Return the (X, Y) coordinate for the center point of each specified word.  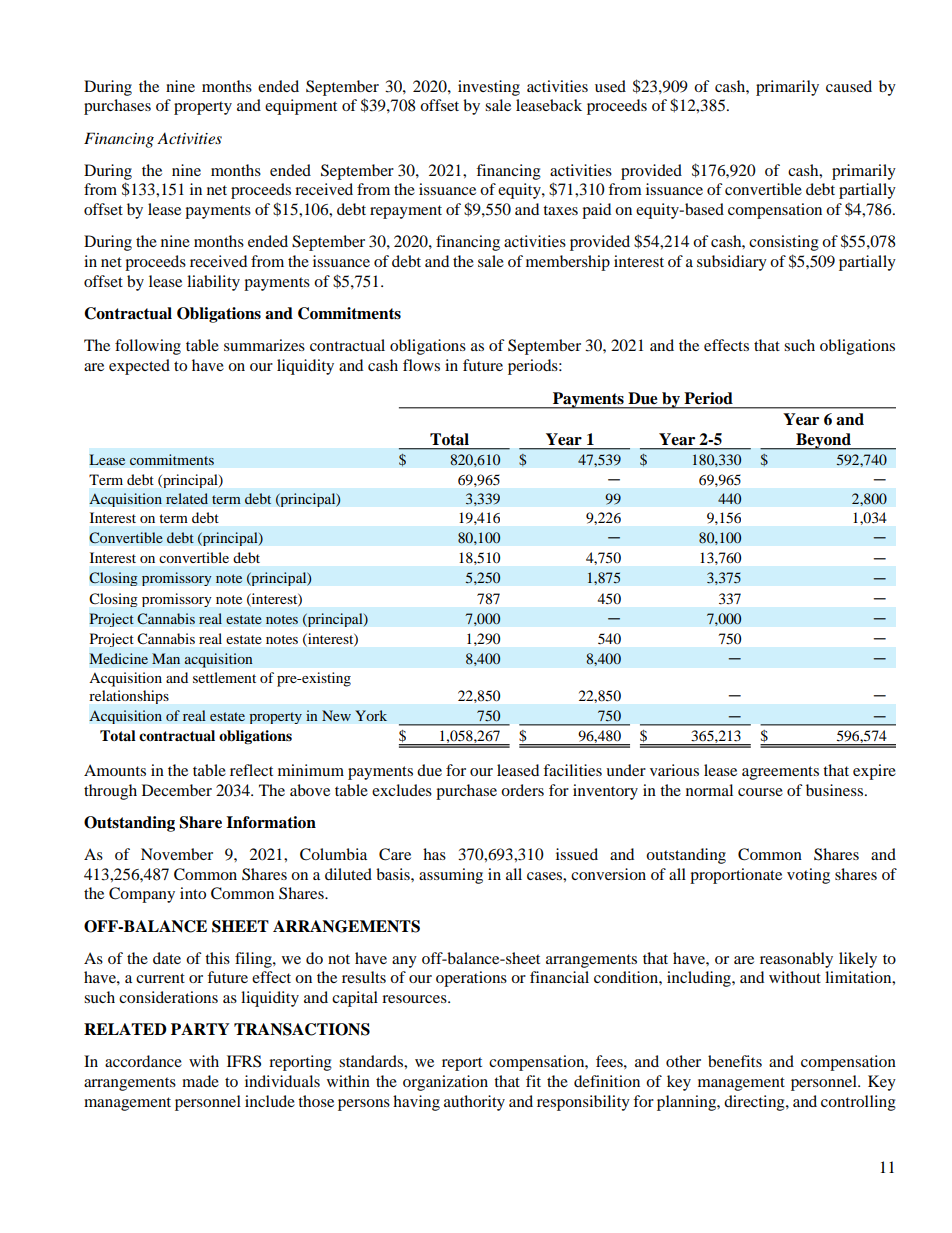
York (371, 715)
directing (755, 1103)
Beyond (823, 441)
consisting (784, 243)
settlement (224, 677)
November (177, 854)
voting (808, 876)
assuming (451, 876)
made (200, 1081)
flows (421, 365)
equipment (301, 107)
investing (489, 88)
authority (474, 1103)
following (148, 347)
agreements (780, 773)
